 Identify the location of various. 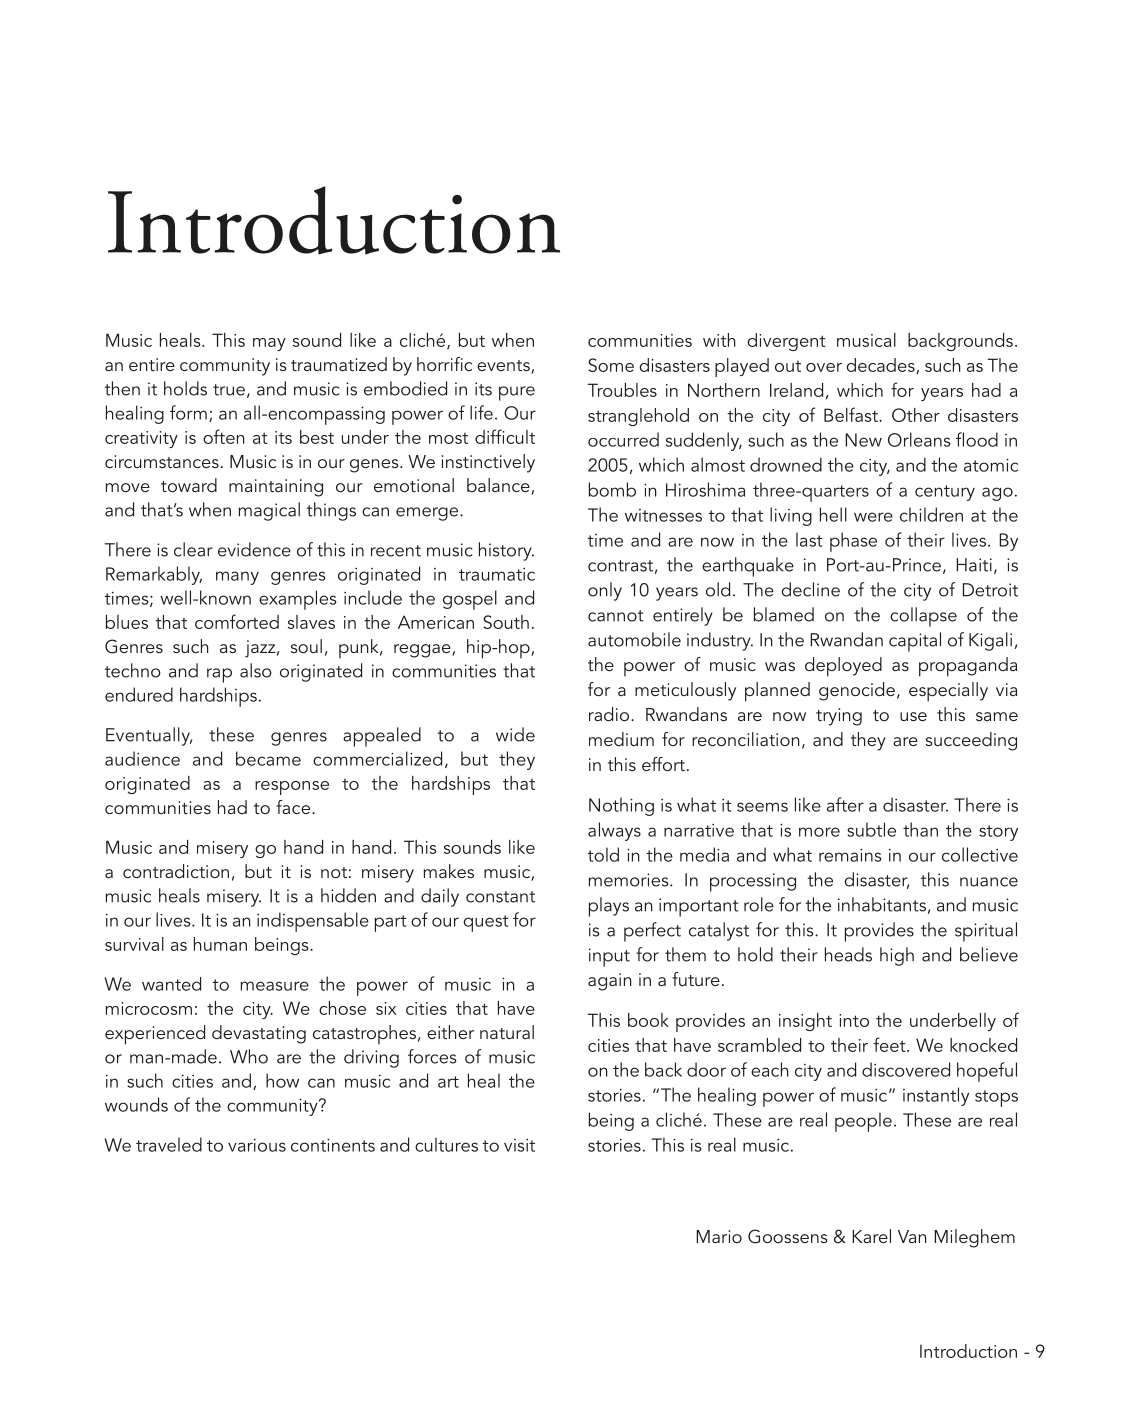
(257, 1145).
